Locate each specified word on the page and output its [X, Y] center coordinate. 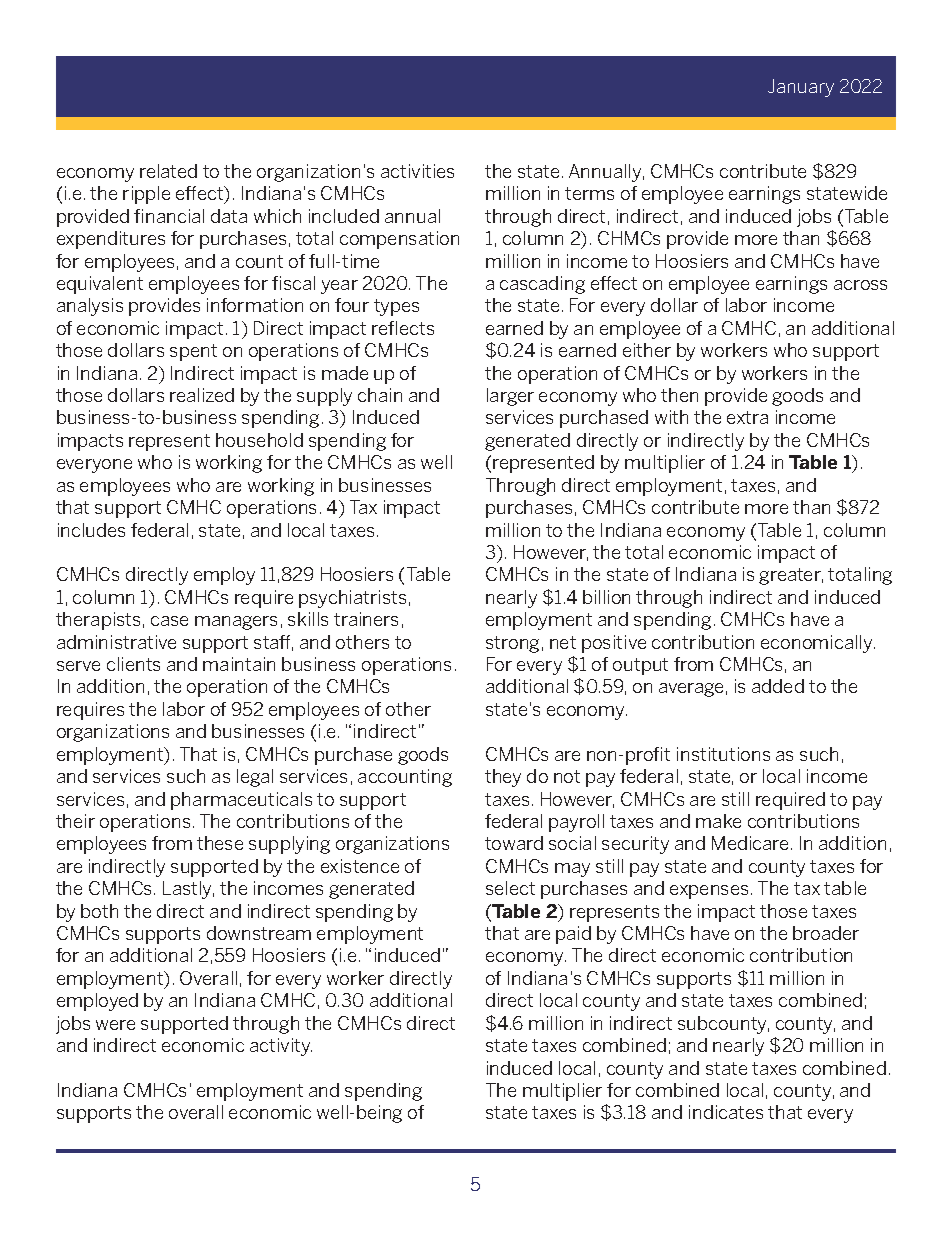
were [115, 1025]
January [801, 88]
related [168, 171]
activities [417, 171]
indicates [726, 1112]
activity [281, 1047]
